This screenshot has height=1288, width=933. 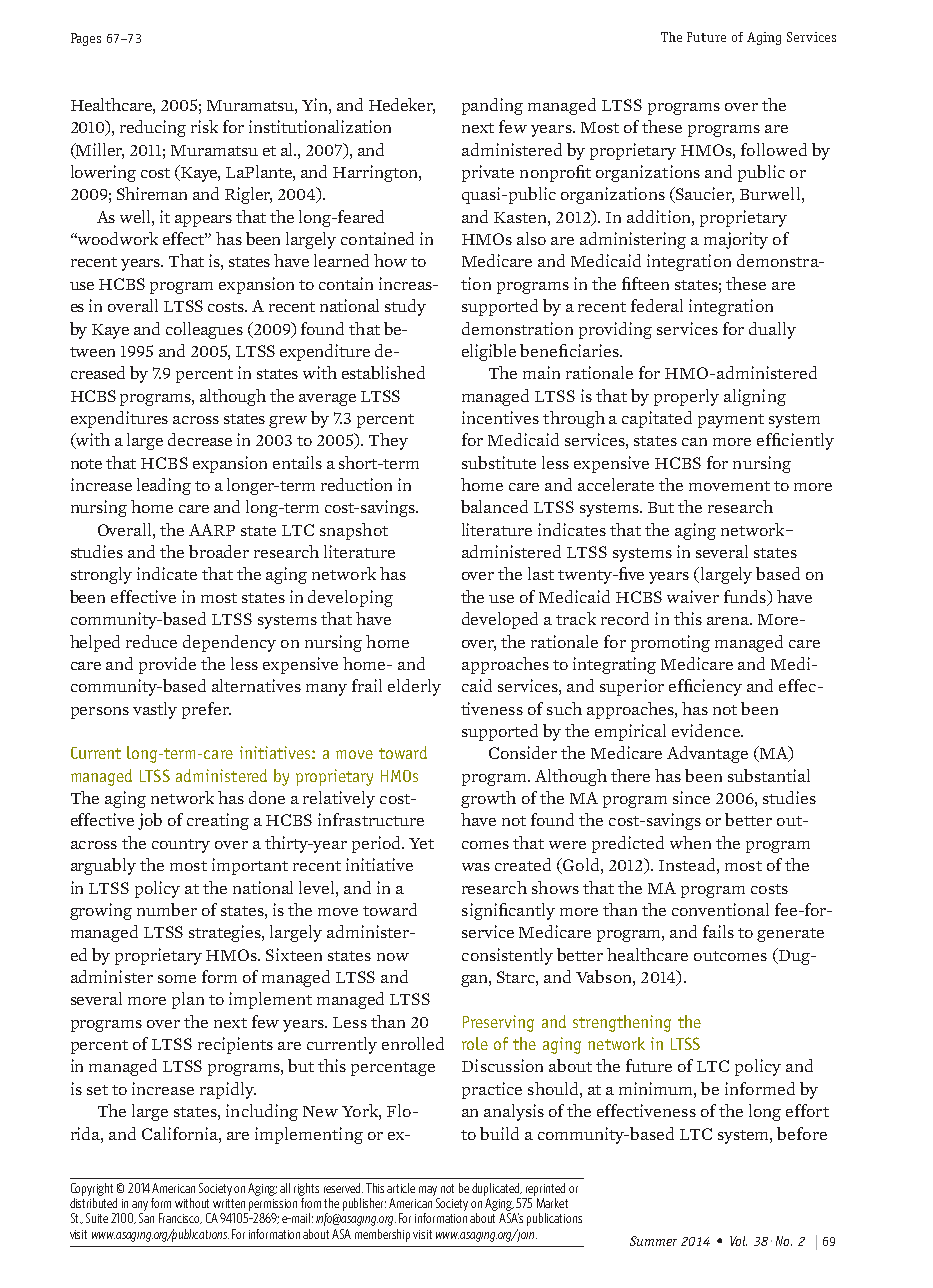 What do you see at coordinates (180, 1218) in the screenshot?
I see `Francisco` at bounding box center [180, 1218].
